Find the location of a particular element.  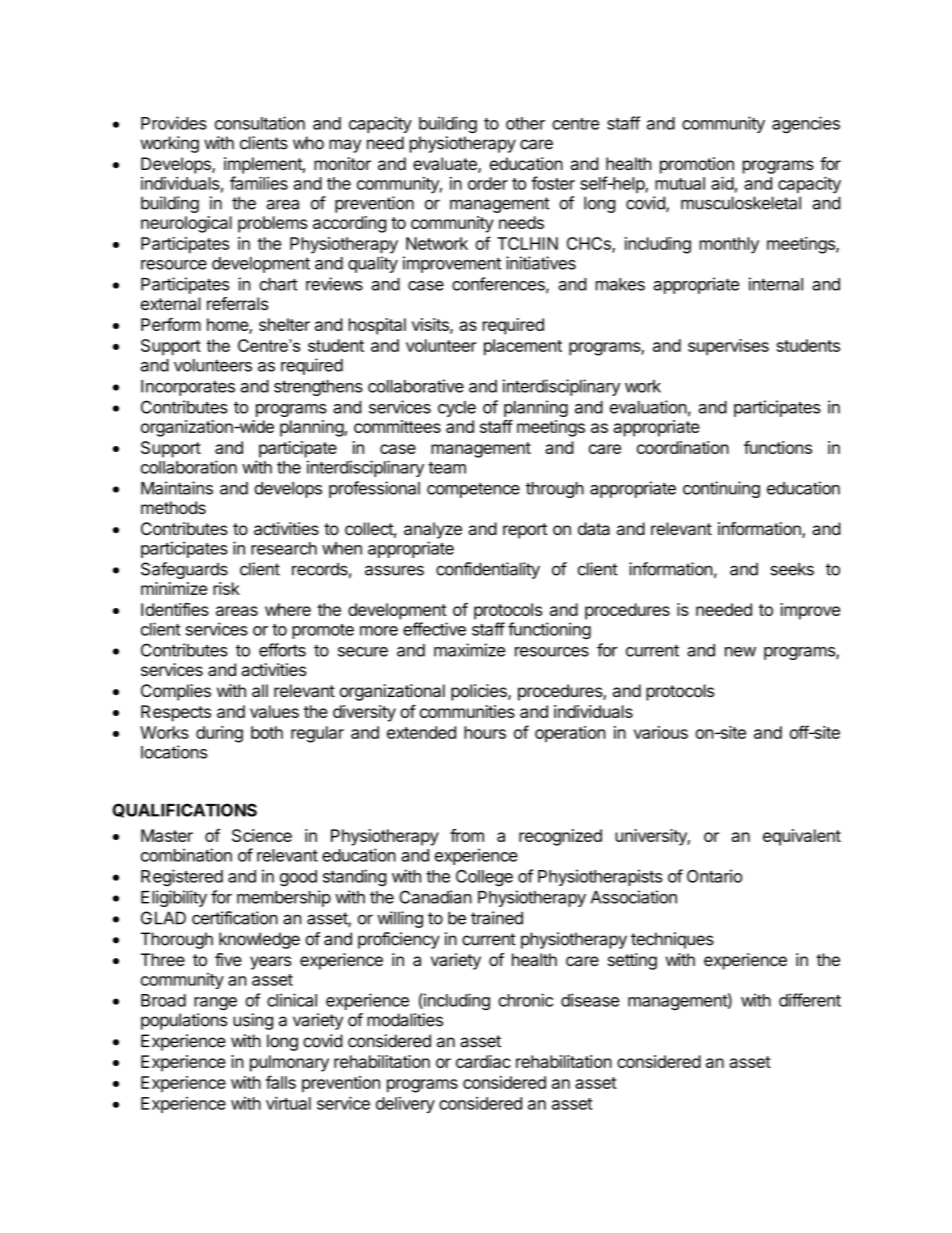

risk is located at coordinates (226, 588).
